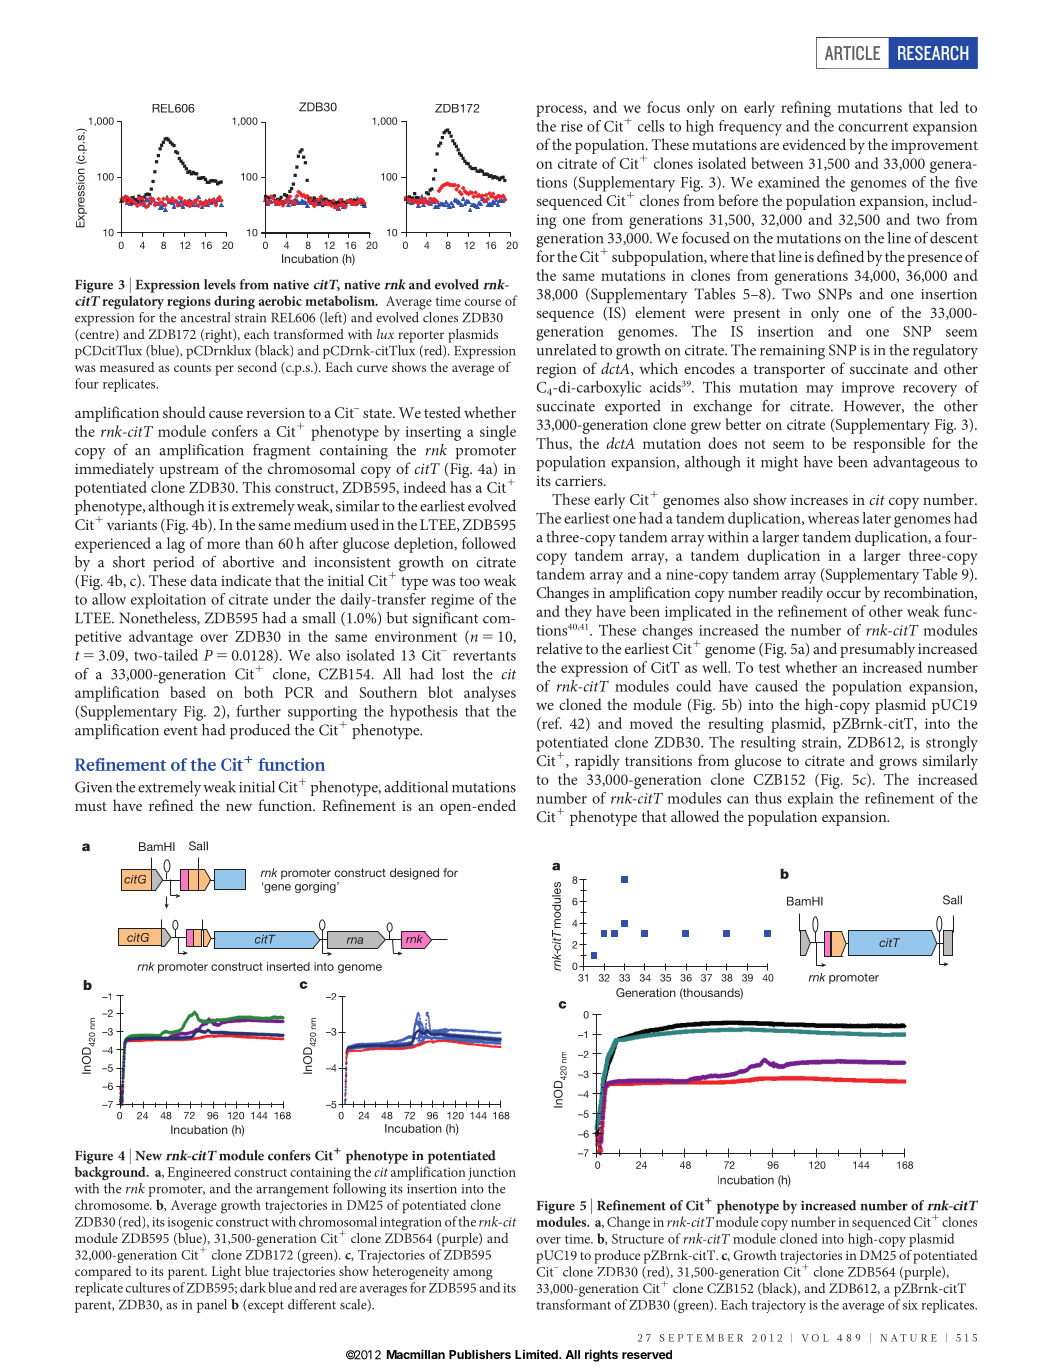  Describe the element at coordinates (560, 111) in the screenshot. I see `process` at that location.
